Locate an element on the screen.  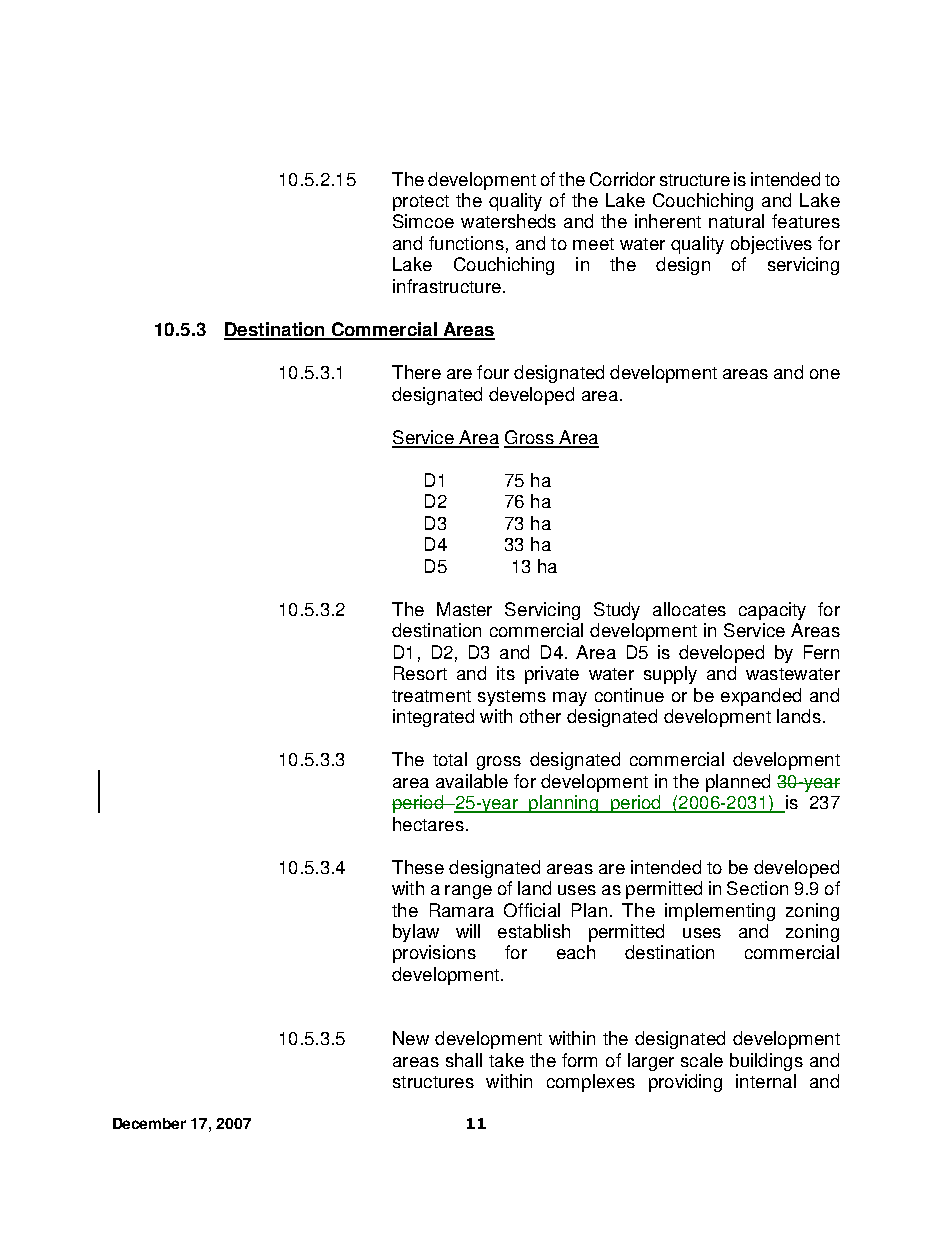
internal is located at coordinates (766, 1081).
